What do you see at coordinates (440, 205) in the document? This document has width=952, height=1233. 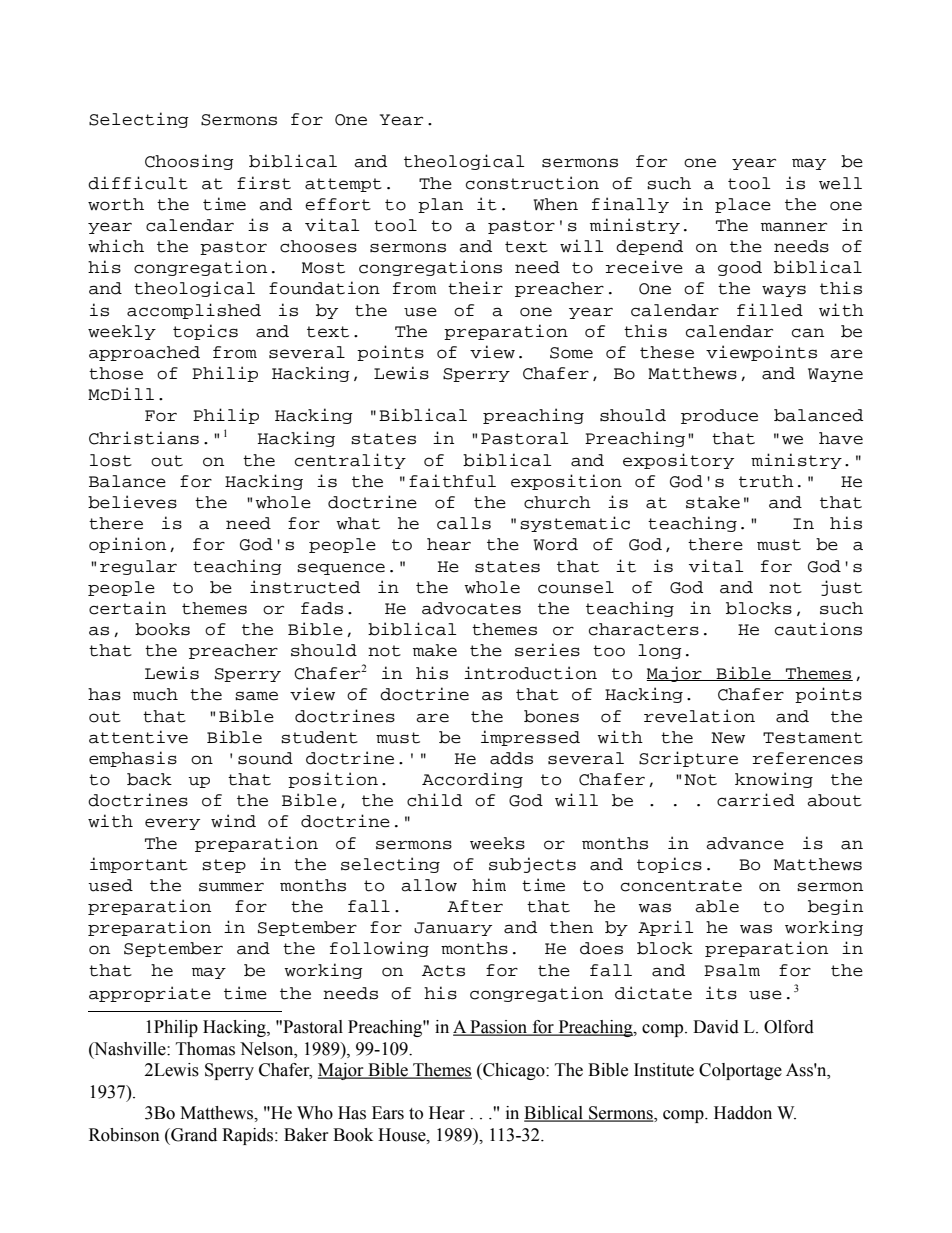 I see `plan` at bounding box center [440, 205].
